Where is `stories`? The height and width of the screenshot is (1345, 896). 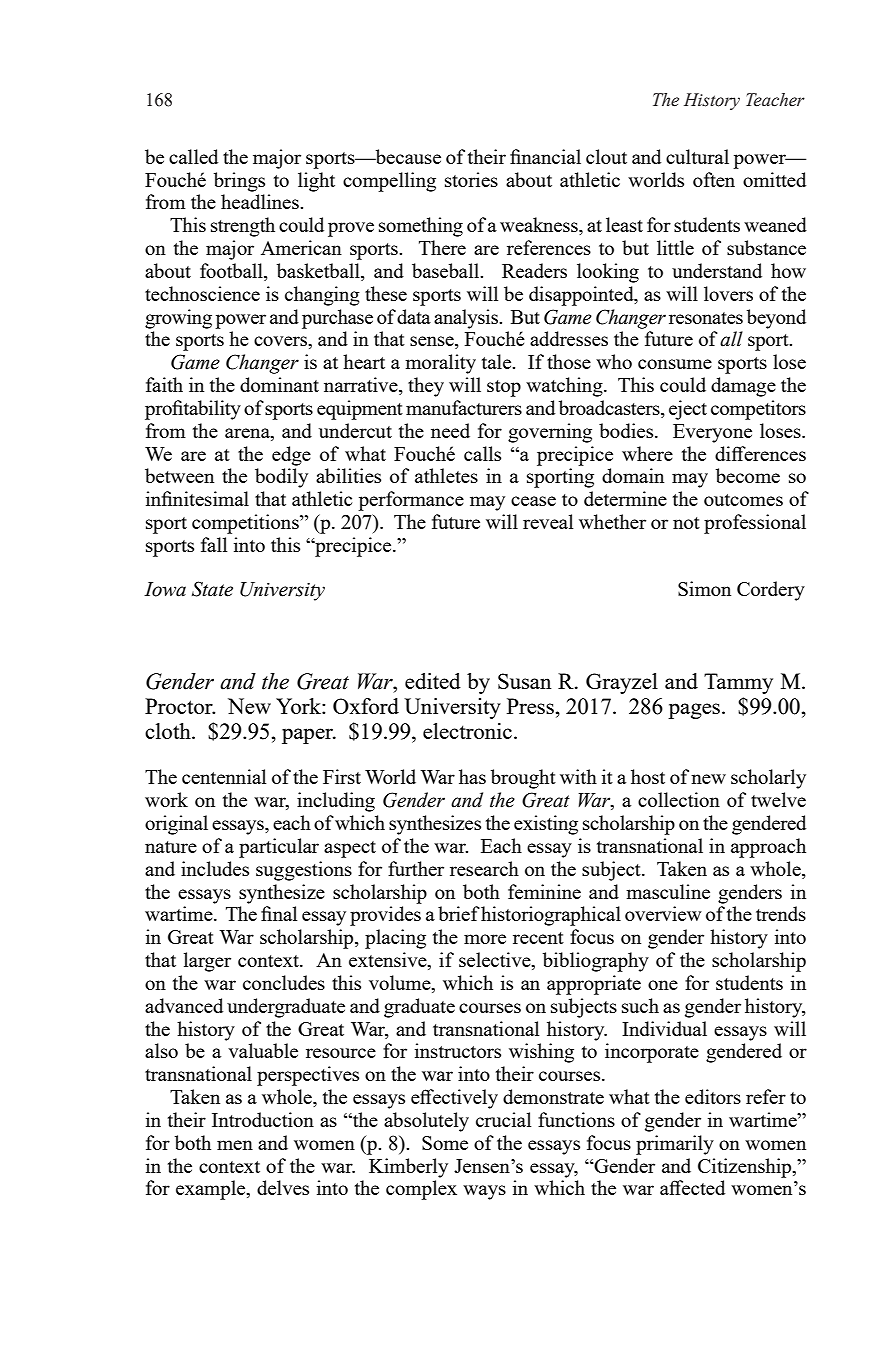
stories is located at coordinates (471, 179).
